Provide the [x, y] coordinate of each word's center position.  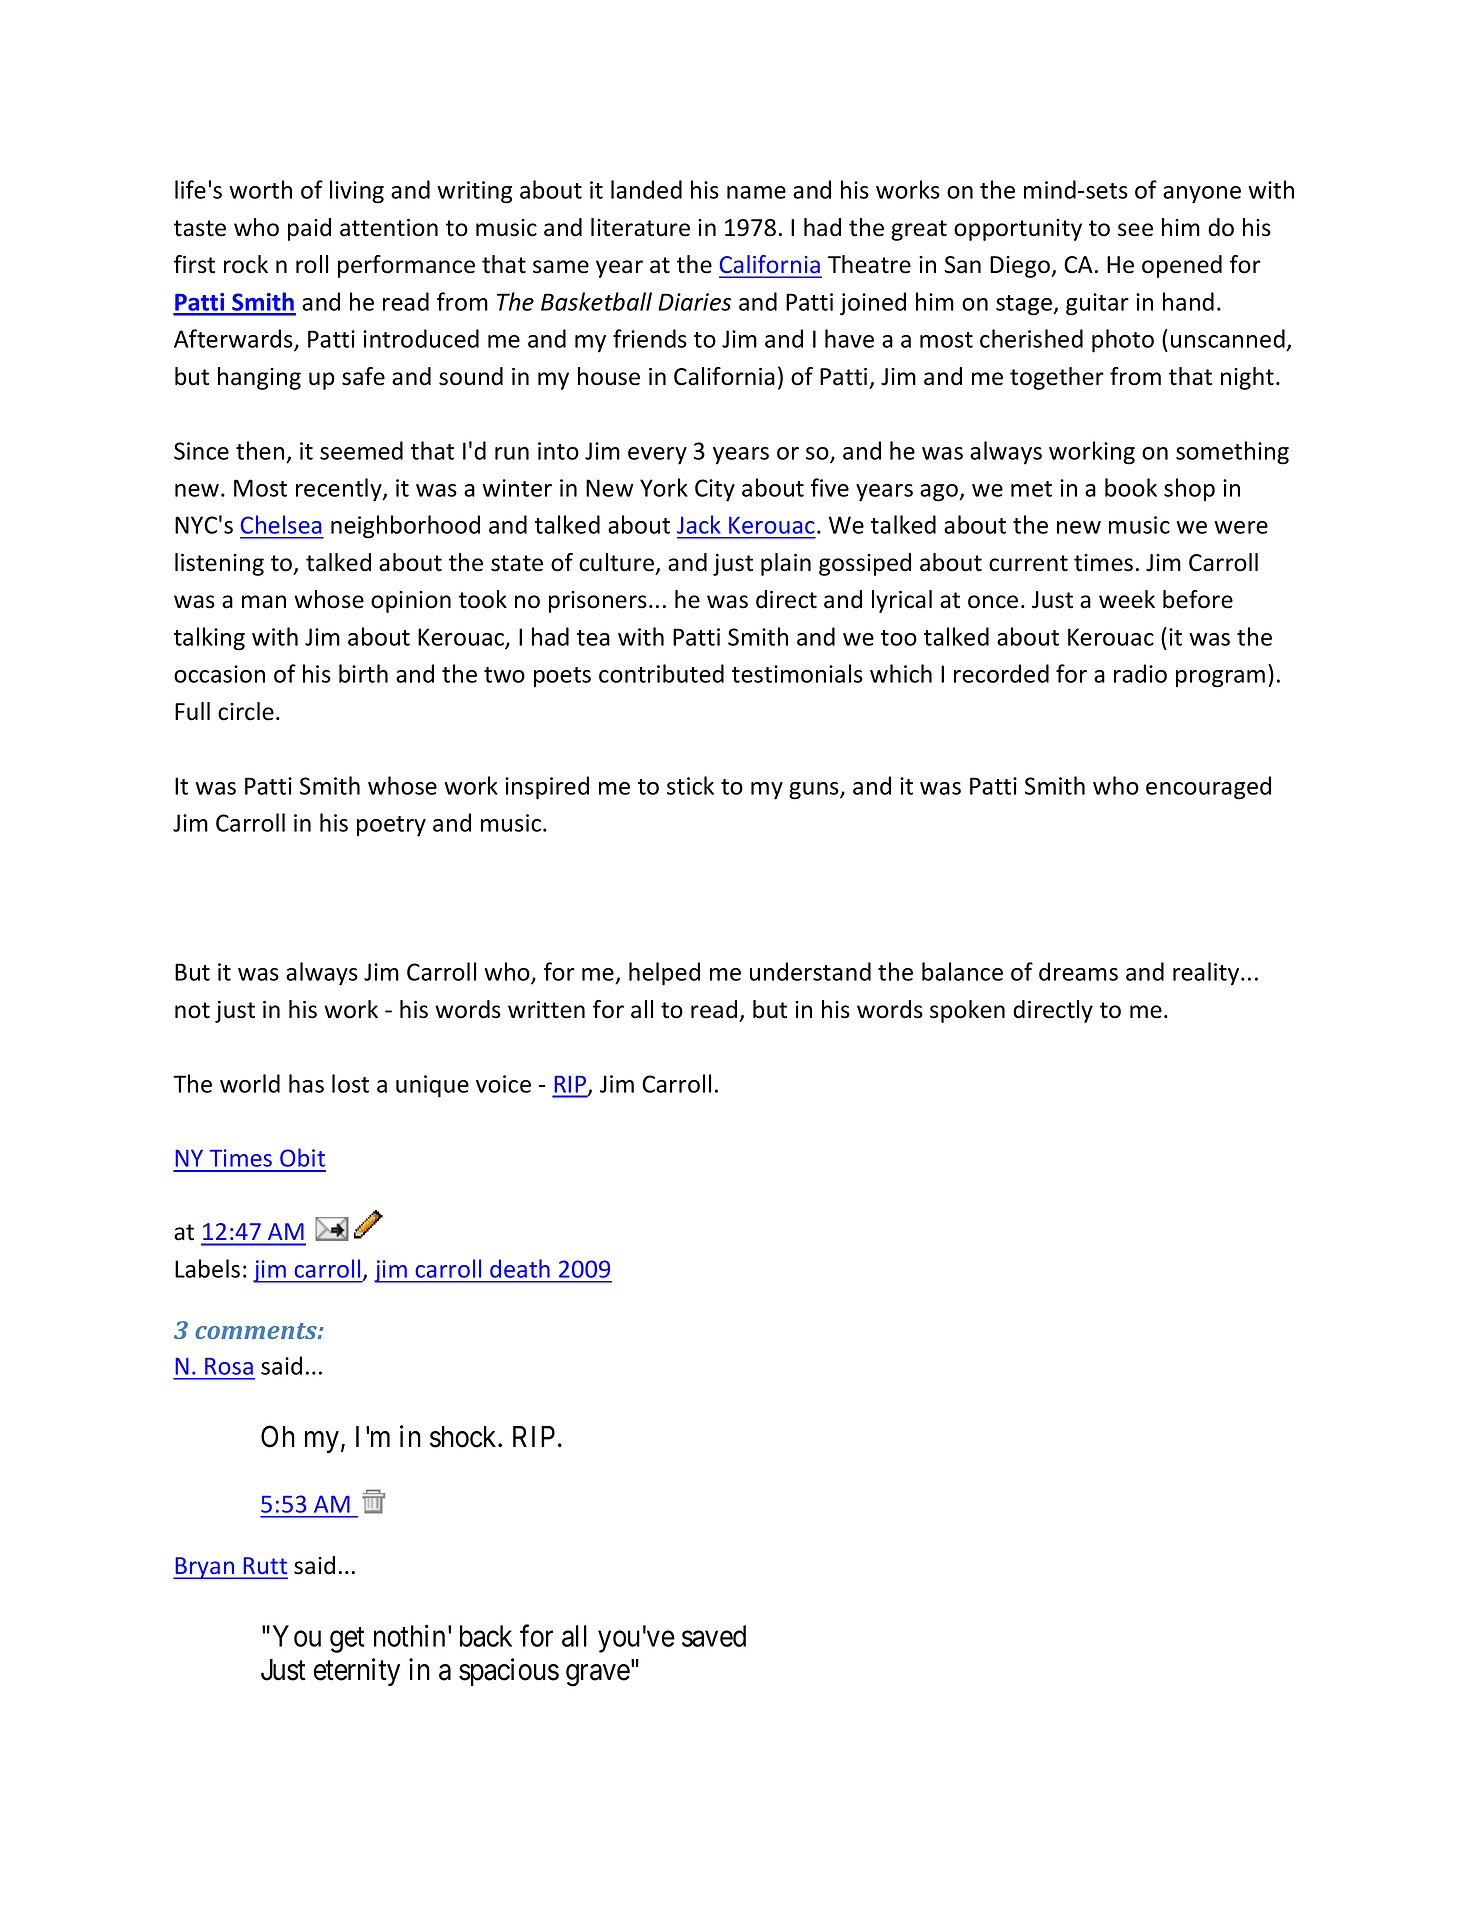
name [756, 192]
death [520, 1268]
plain [786, 564]
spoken [967, 1011]
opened [1182, 266]
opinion [411, 602]
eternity [356, 1672]
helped [664, 974]
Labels [207, 1268]
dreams [1078, 971]
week [1127, 599]
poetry [391, 826]
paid [309, 229]
